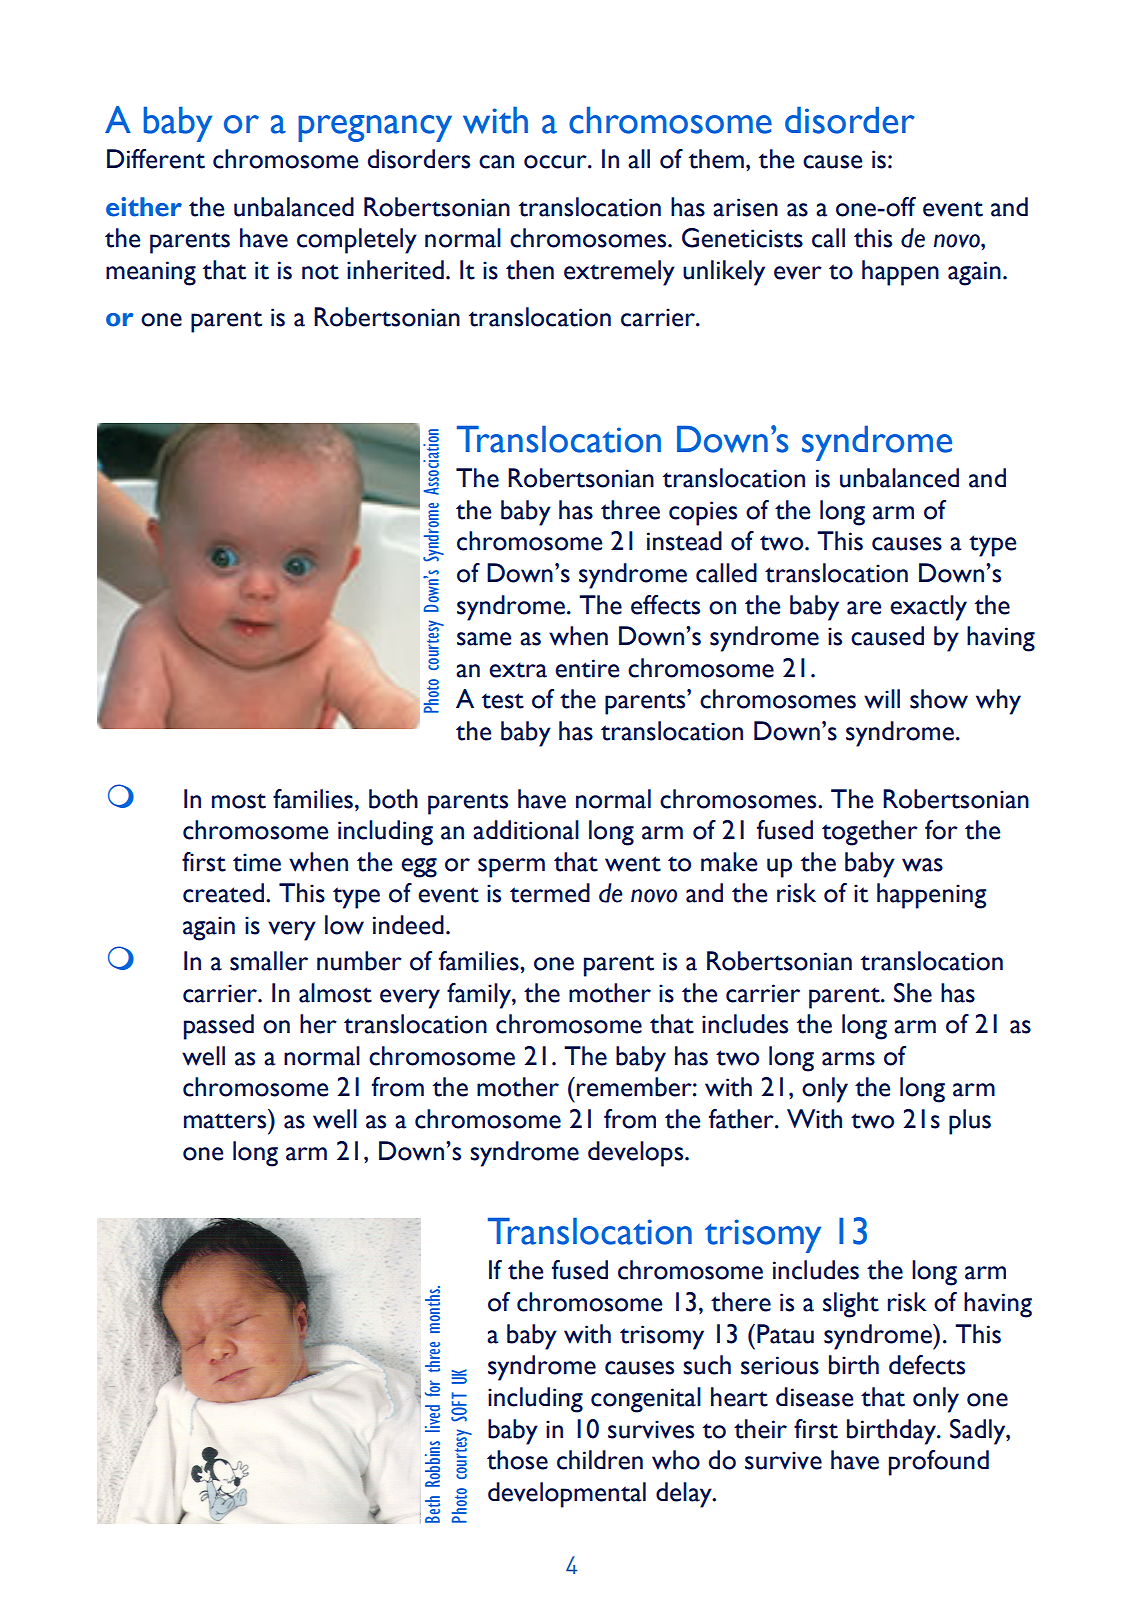 This screenshot has height=1620, width=1144. What do you see at coordinates (600, 1460) in the screenshot?
I see `children` at bounding box center [600, 1460].
